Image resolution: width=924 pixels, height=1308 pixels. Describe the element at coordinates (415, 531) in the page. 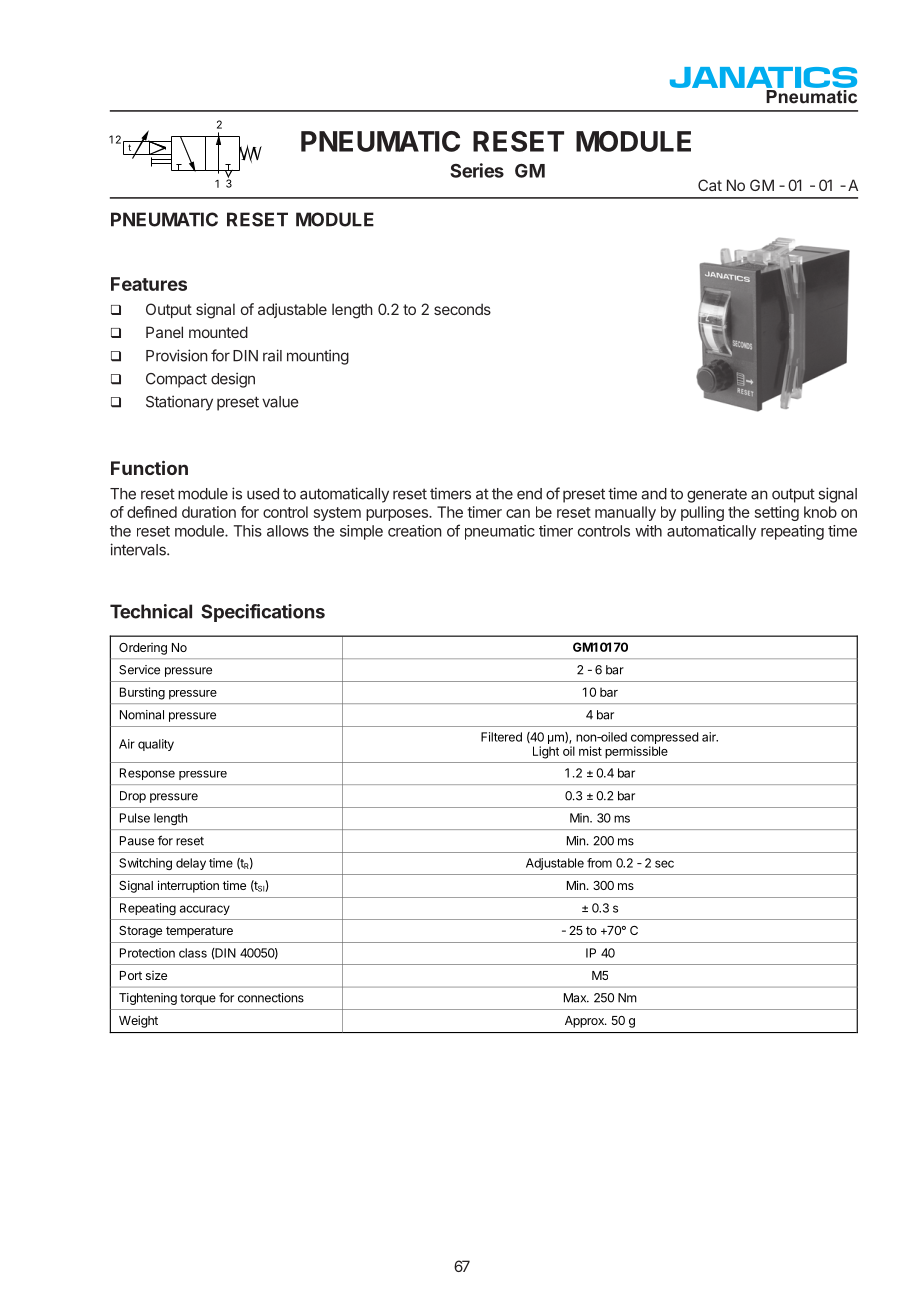

I see `creation` at that location.
